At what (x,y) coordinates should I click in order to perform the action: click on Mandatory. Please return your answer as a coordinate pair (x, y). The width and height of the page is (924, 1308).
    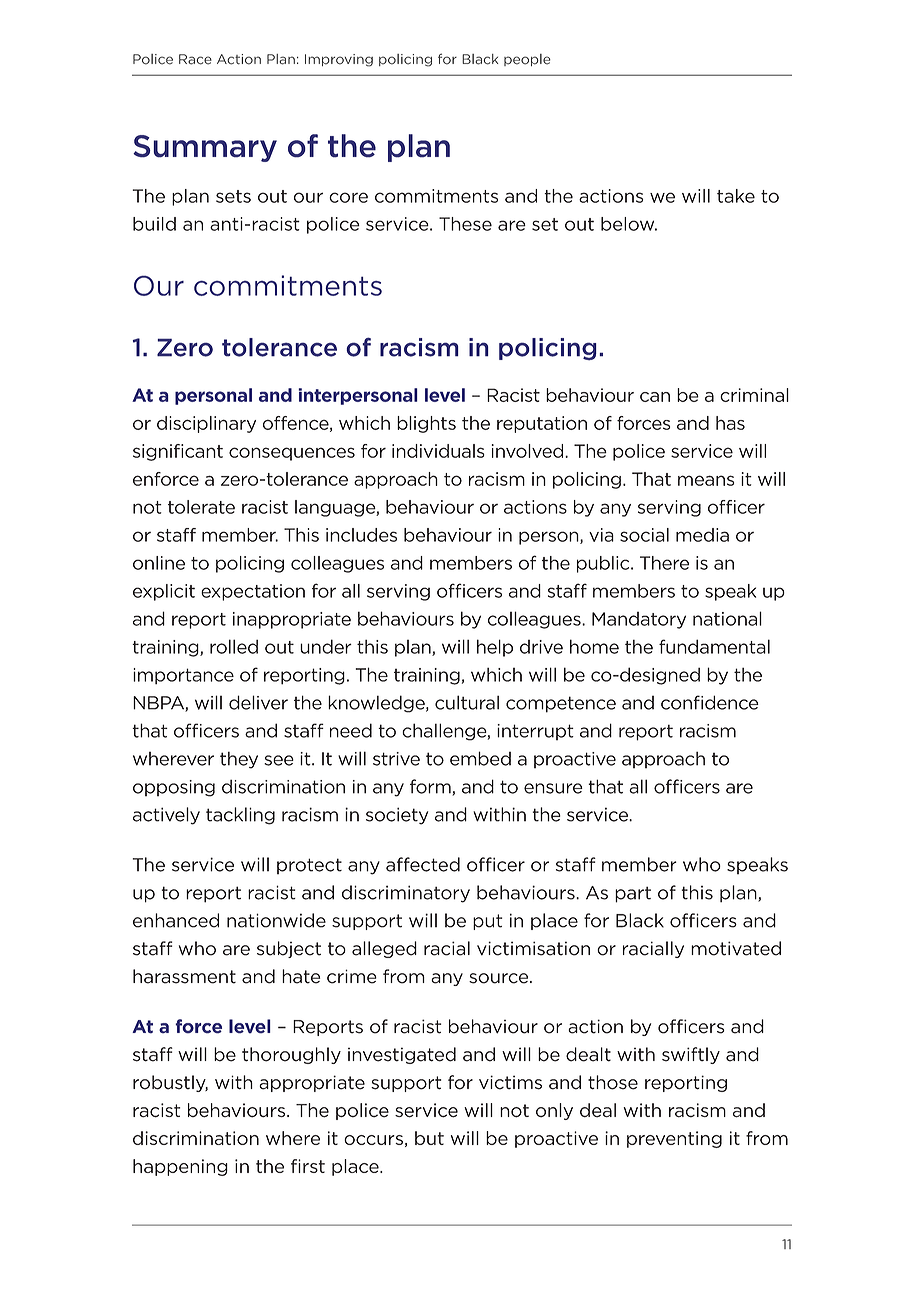
    Looking at the image, I should click on (639, 620).
